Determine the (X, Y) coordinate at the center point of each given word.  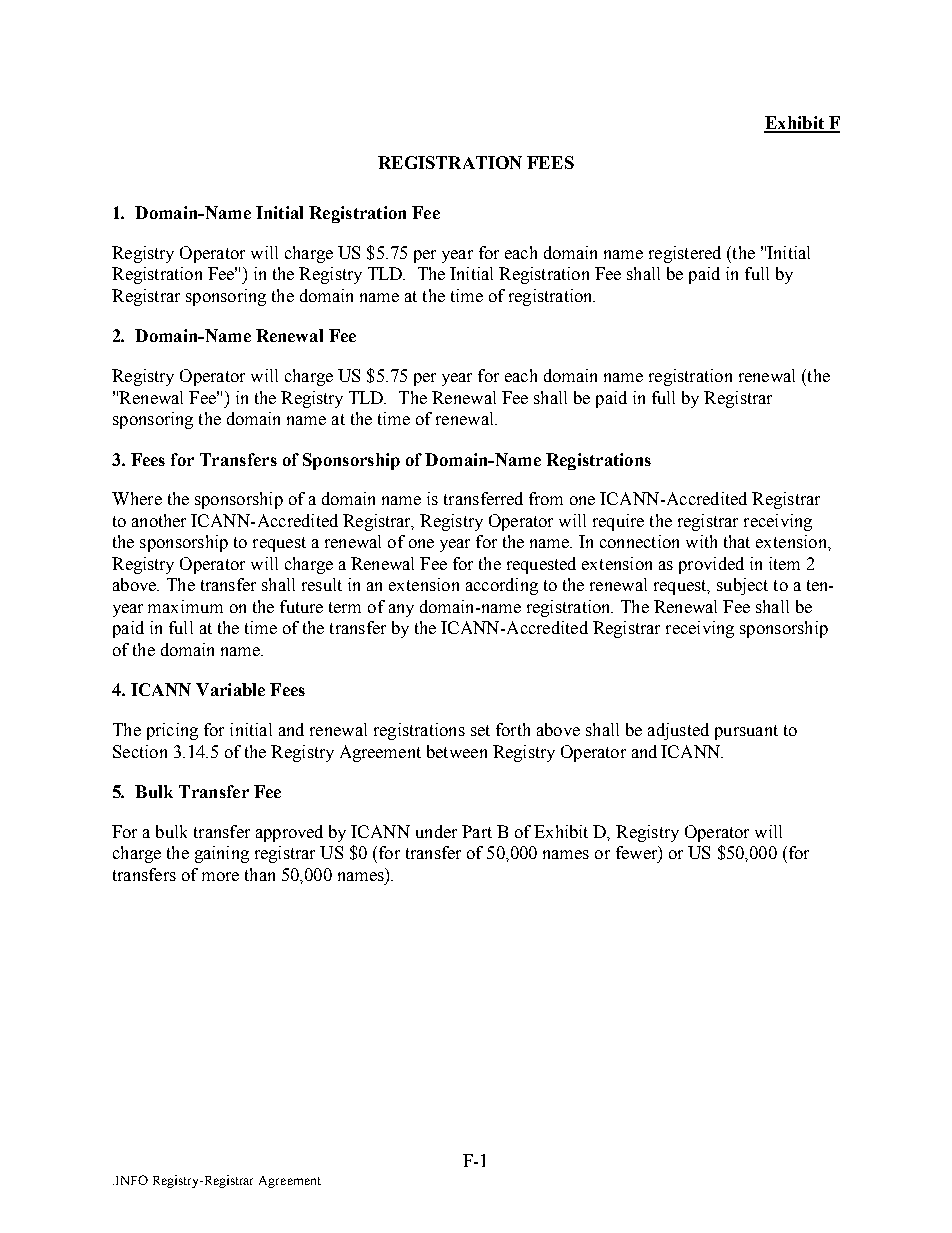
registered (685, 254)
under (436, 831)
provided (711, 565)
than (260, 874)
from (546, 498)
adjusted (678, 731)
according (502, 586)
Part (477, 831)
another (159, 520)
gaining (222, 854)
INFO (130, 1180)
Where (137, 498)
